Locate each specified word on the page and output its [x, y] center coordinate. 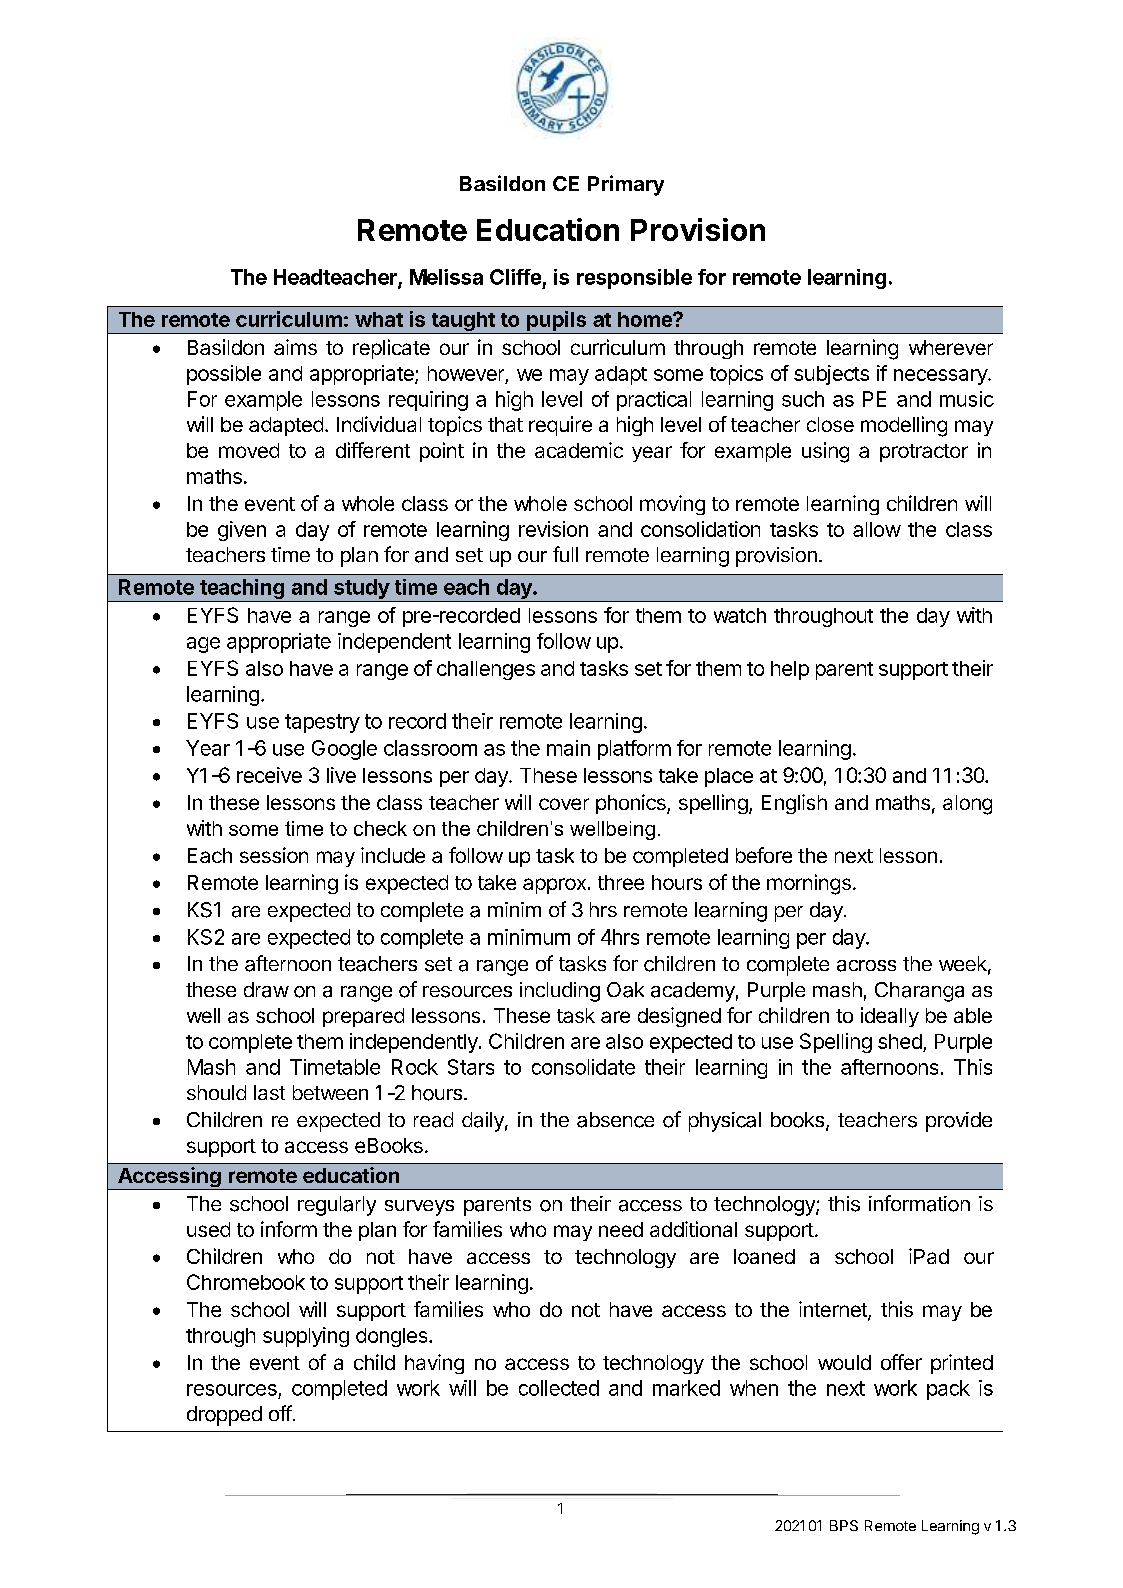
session [274, 855]
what [379, 319]
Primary [626, 185]
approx [554, 886]
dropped [224, 1416]
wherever [951, 347]
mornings [809, 884]
